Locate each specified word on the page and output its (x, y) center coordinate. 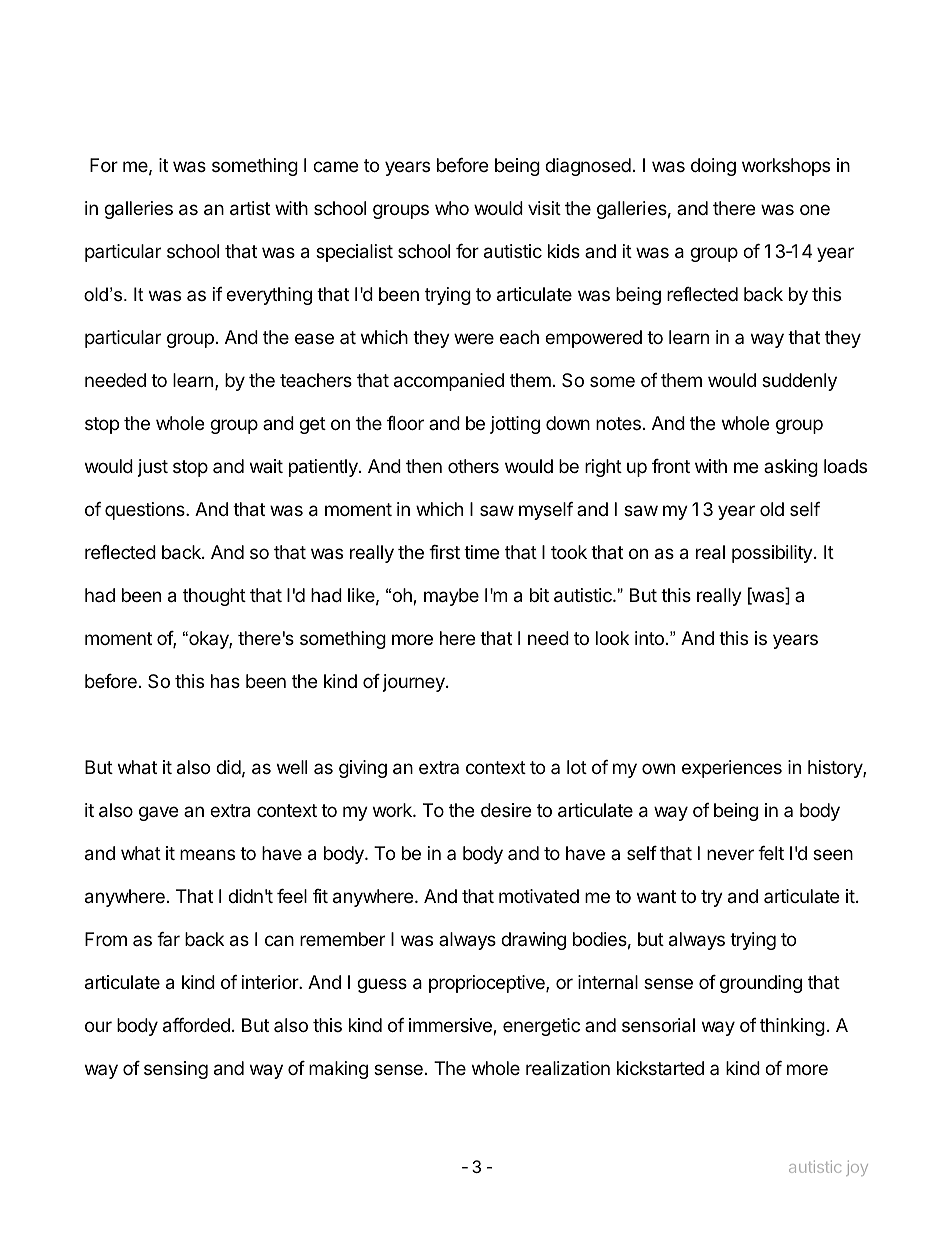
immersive (451, 1026)
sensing (176, 1070)
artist (250, 208)
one (815, 209)
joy (857, 1168)
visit (544, 208)
